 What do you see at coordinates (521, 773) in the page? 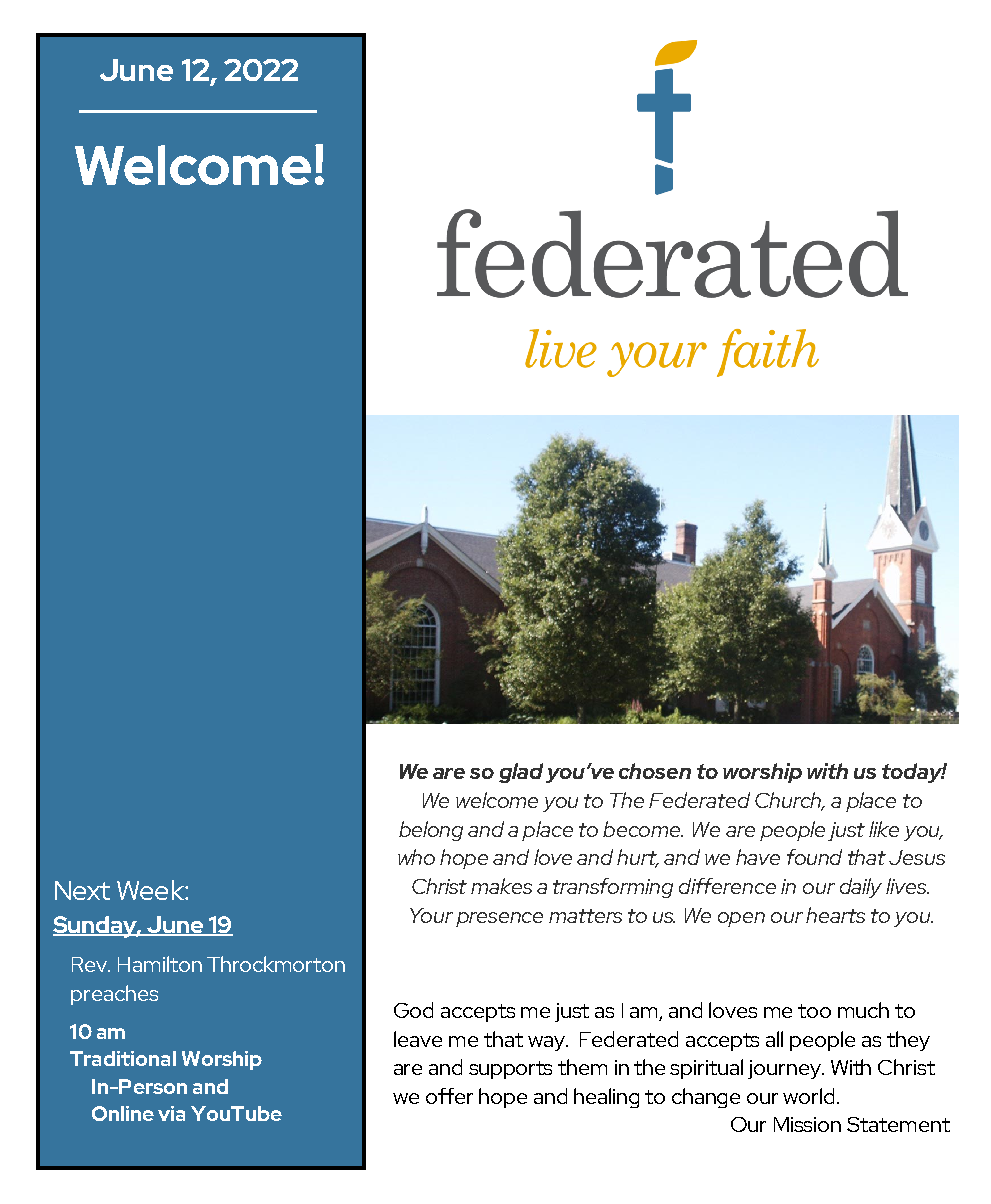
I see `glad` at bounding box center [521, 773].
